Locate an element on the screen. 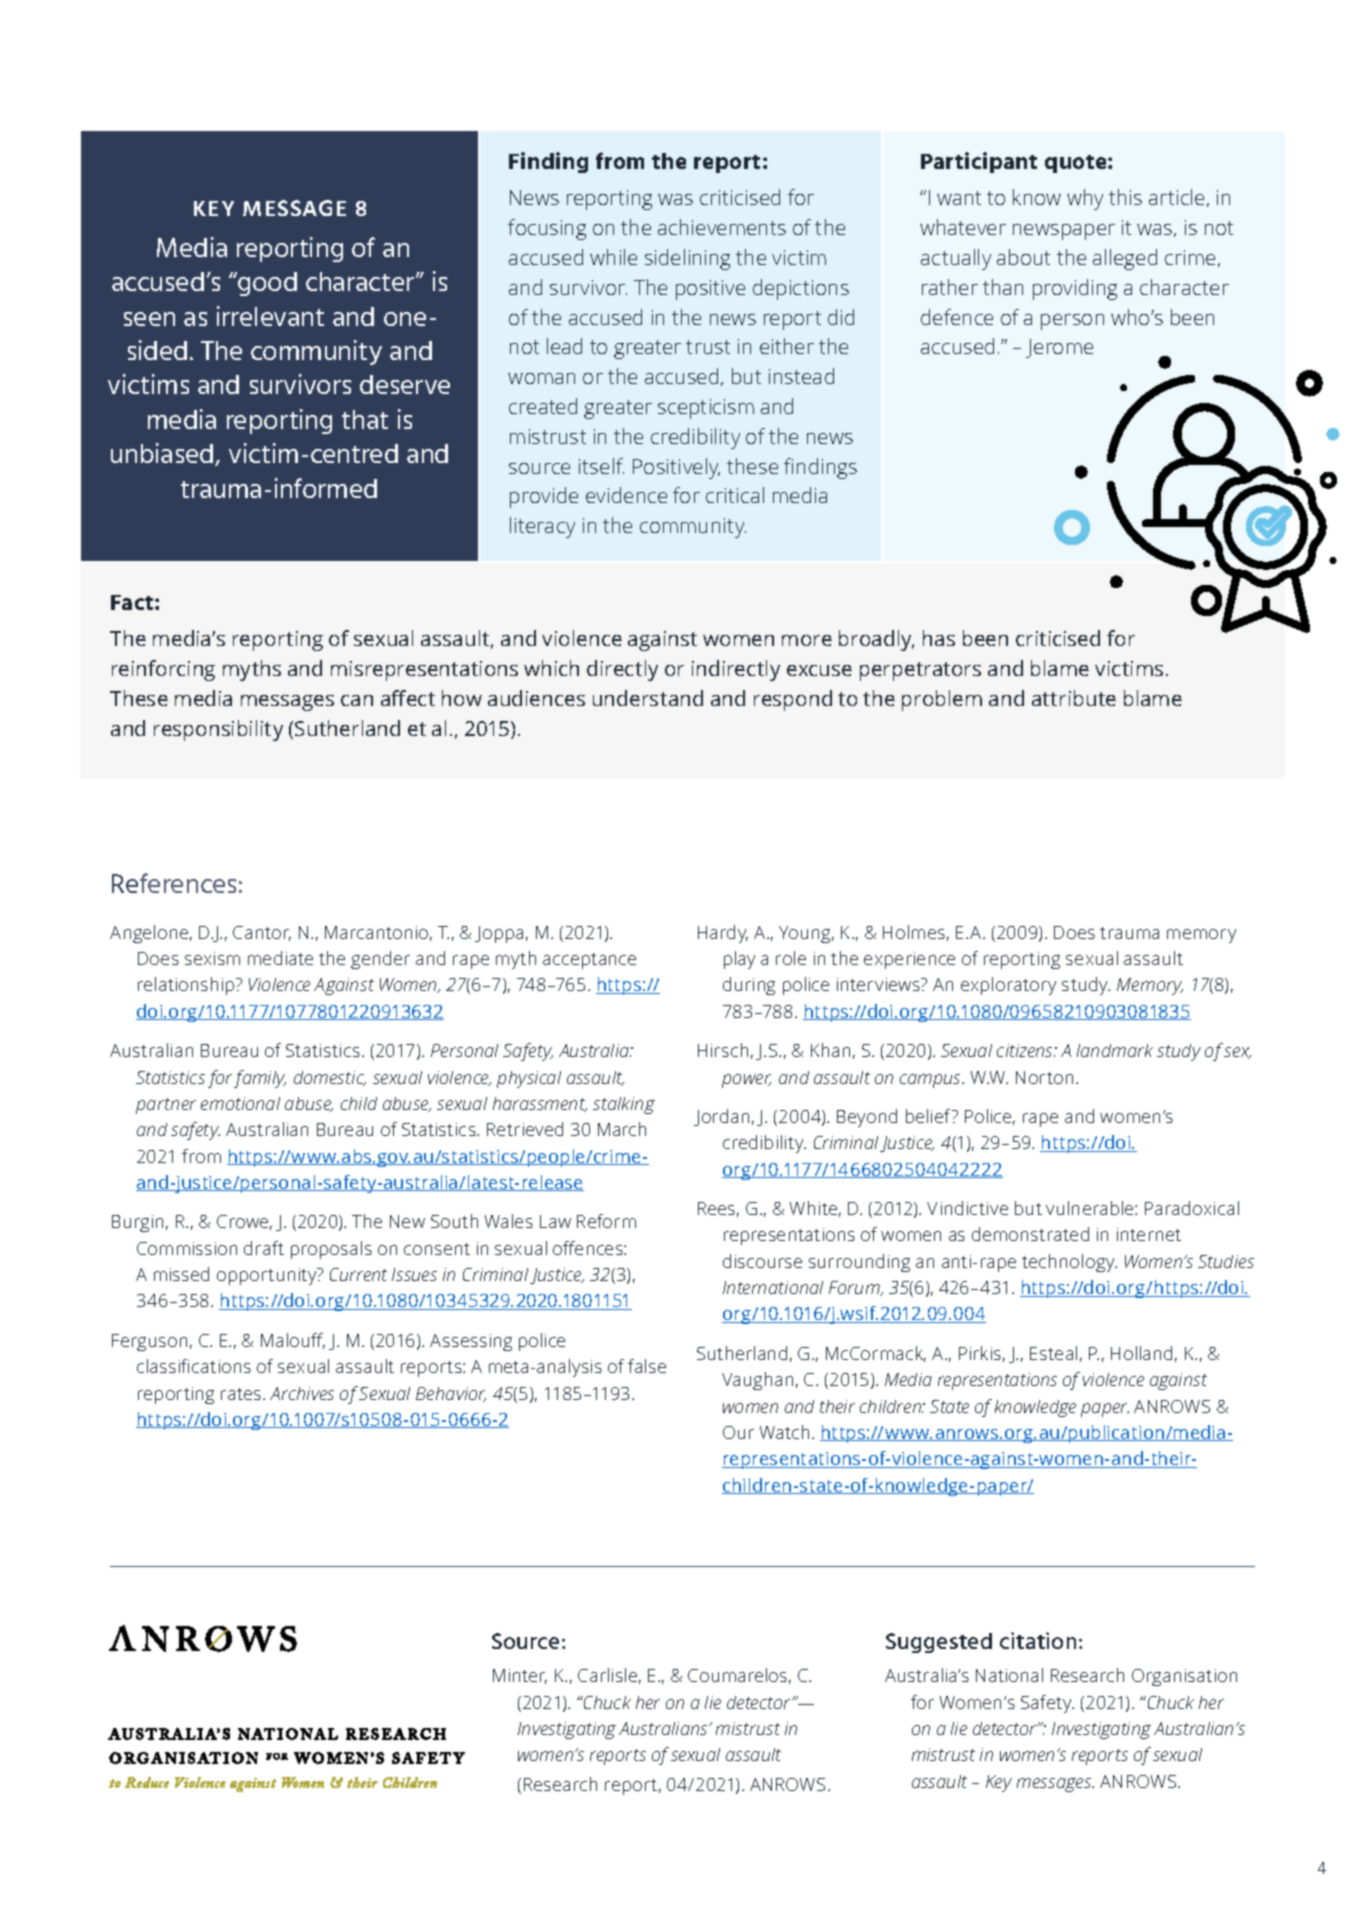 This screenshot has width=1365, height=1930. Holland is located at coordinates (1141, 1353).
